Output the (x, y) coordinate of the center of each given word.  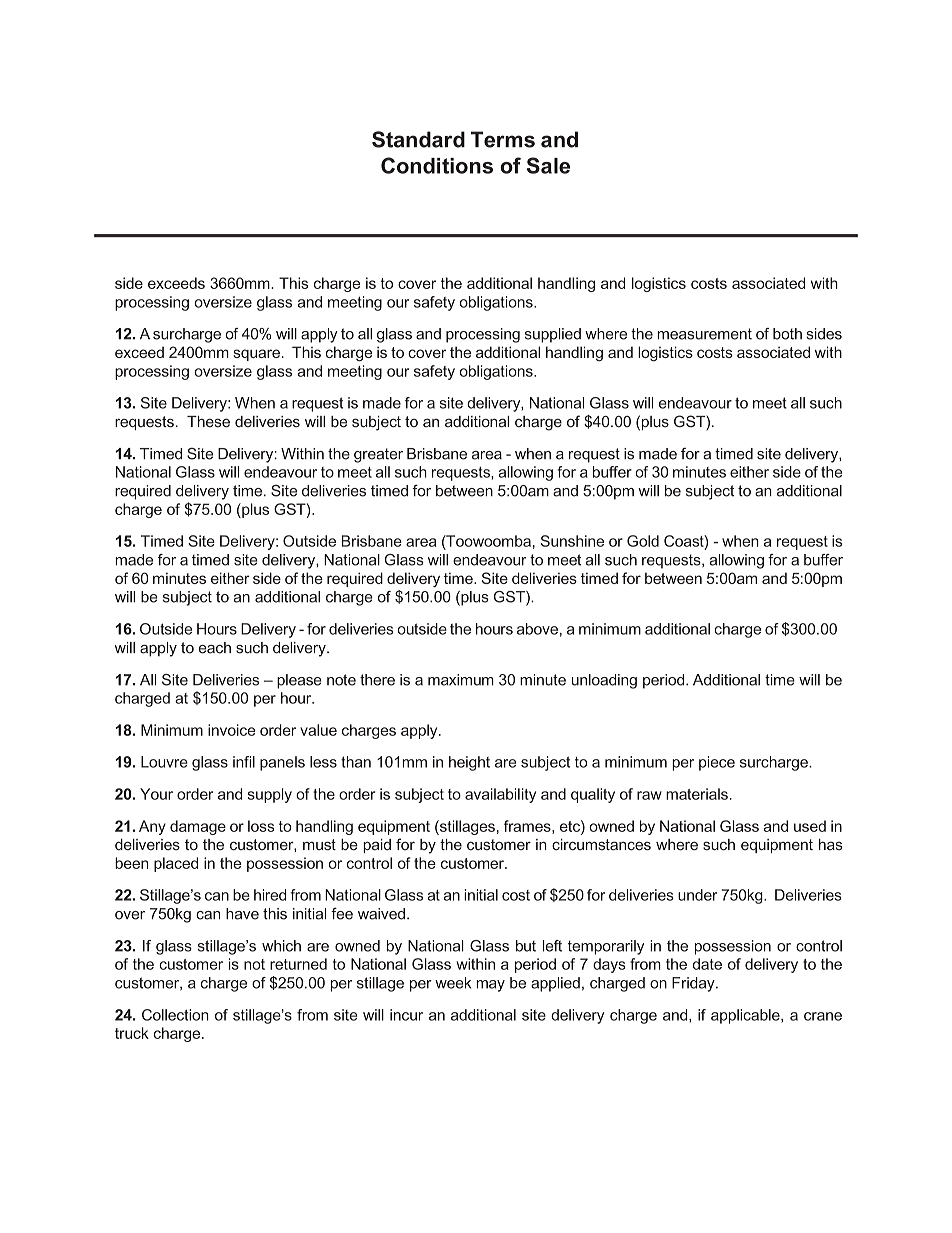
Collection (175, 1015)
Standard (418, 139)
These (208, 422)
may (490, 986)
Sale (548, 165)
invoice (231, 730)
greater (378, 455)
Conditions (437, 165)
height (469, 763)
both (787, 334)
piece (717, 763)
